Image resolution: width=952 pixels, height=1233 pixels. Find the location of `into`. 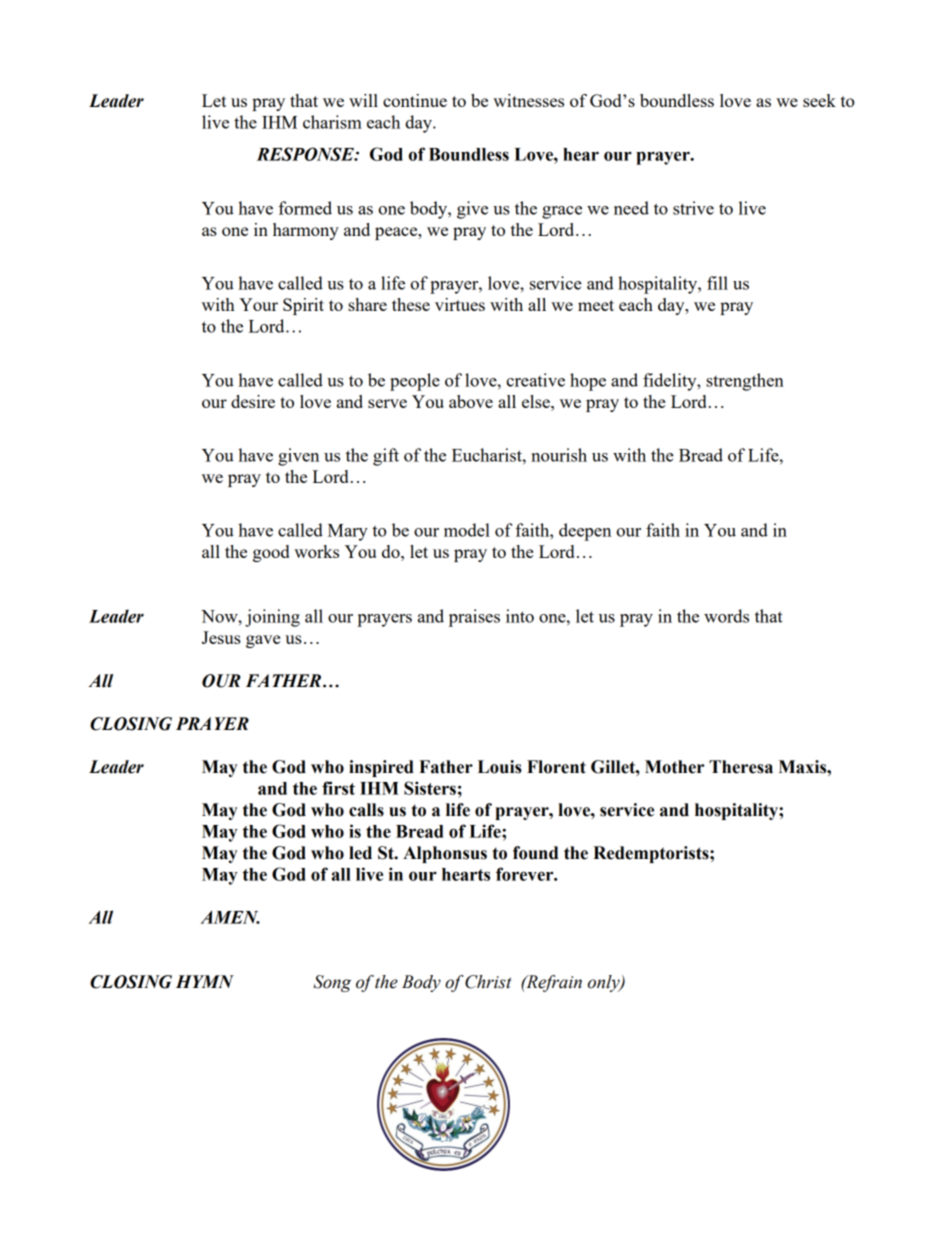

into is located at coordinates (520, 616).
